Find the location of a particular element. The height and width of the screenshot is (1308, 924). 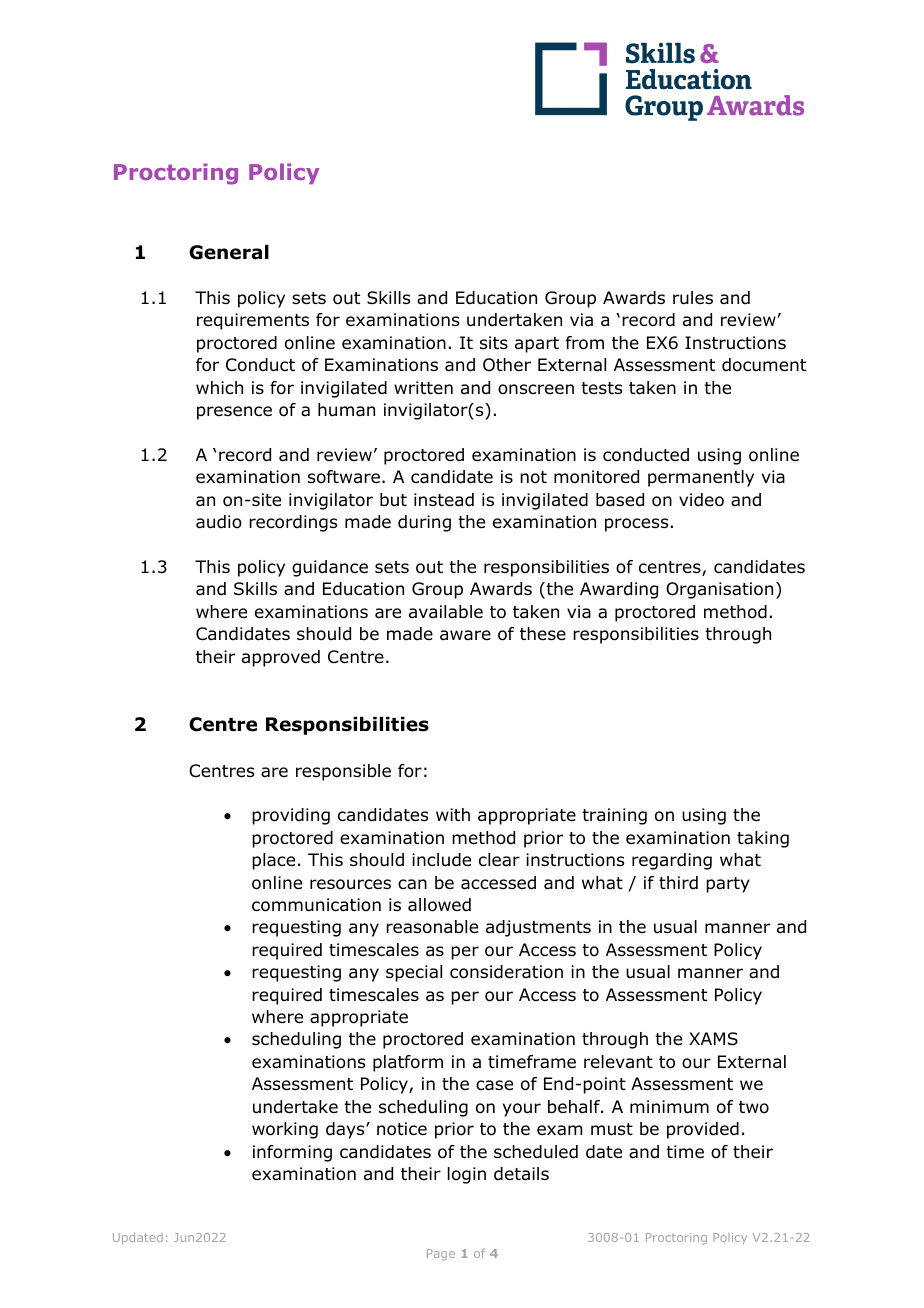

provided is located at coordinates (703, 1130).
